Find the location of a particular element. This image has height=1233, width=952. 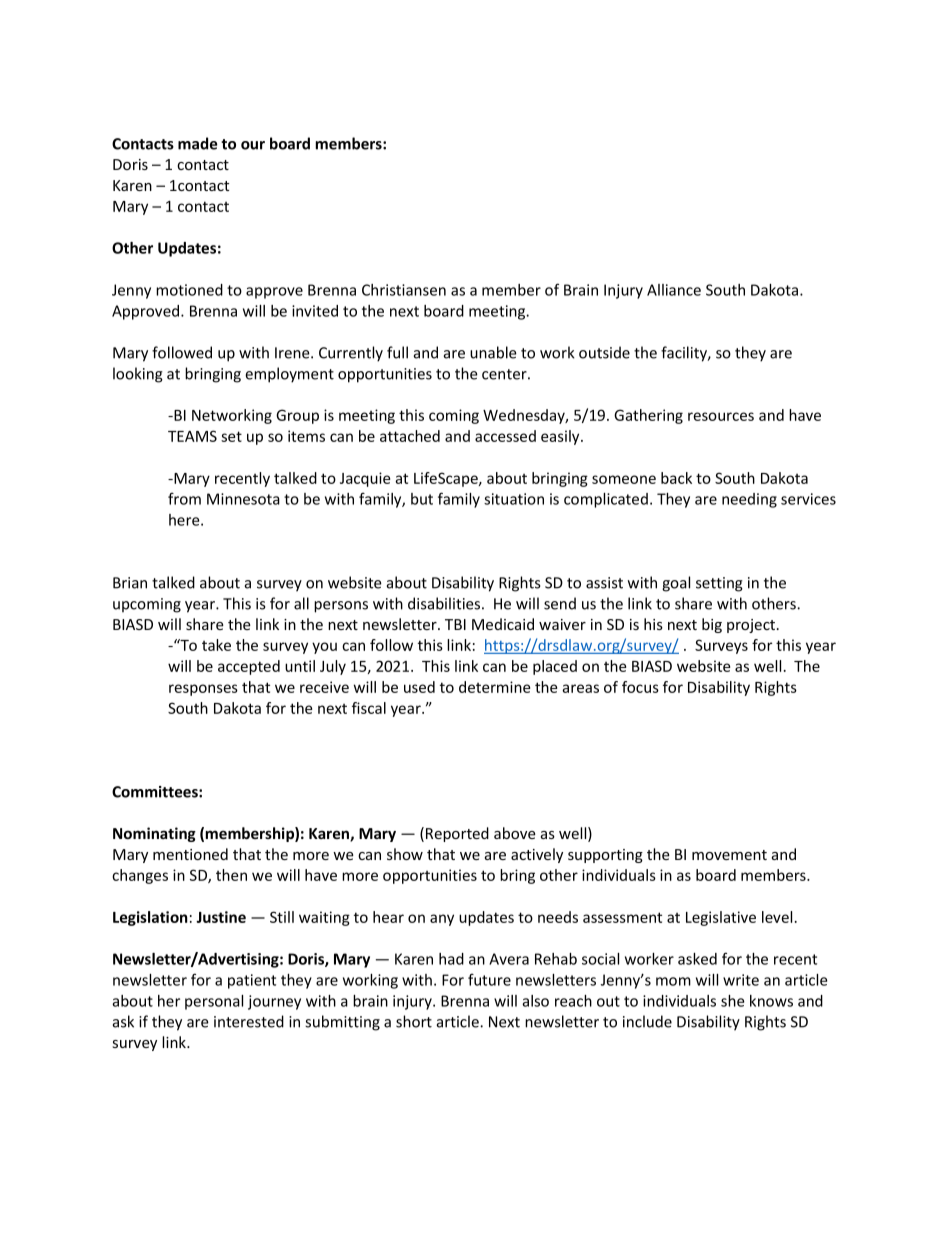

she is located at coordinates (733, 1001).
